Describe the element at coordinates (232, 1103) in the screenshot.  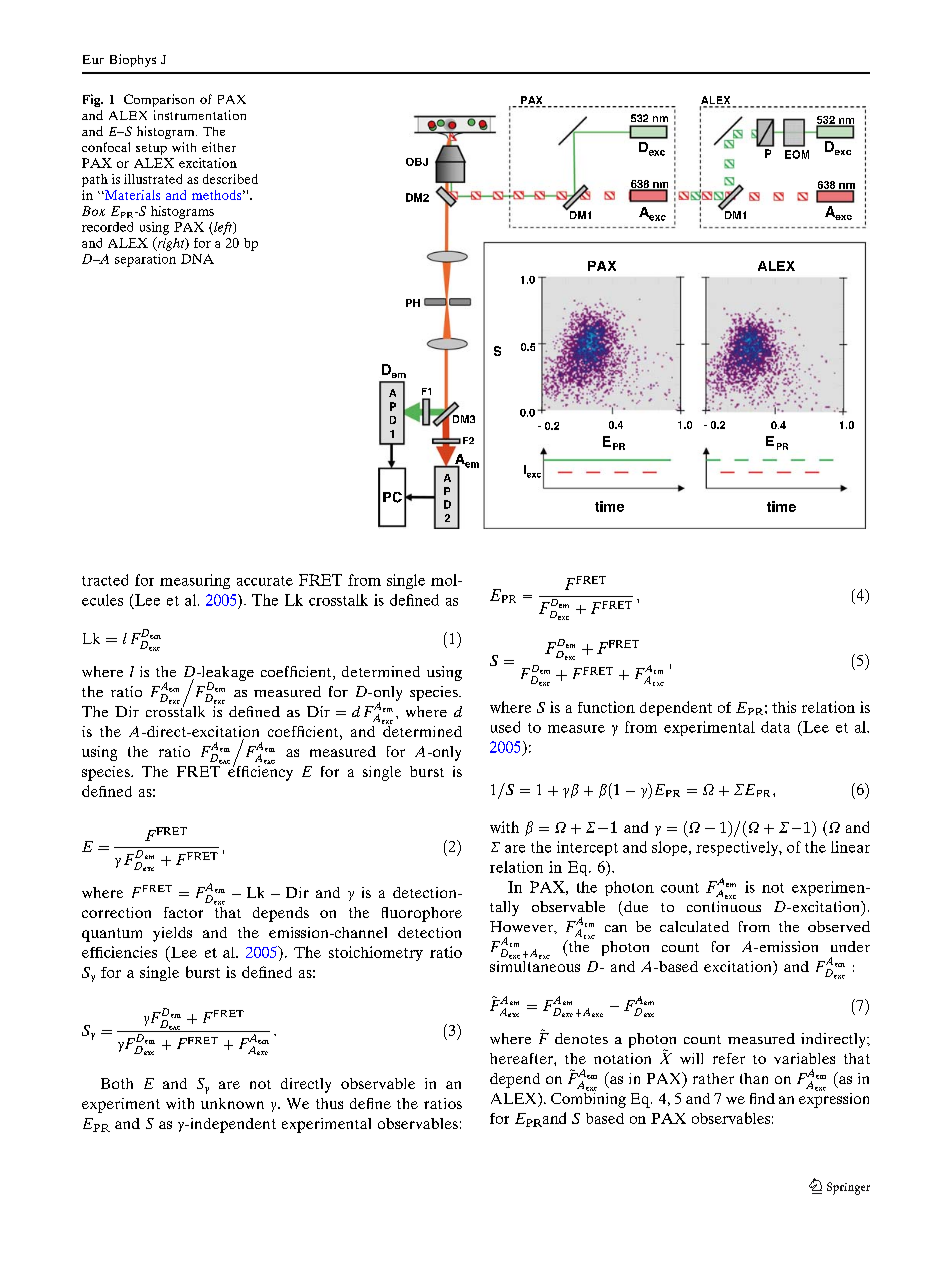
I see `unknown` at that location.
